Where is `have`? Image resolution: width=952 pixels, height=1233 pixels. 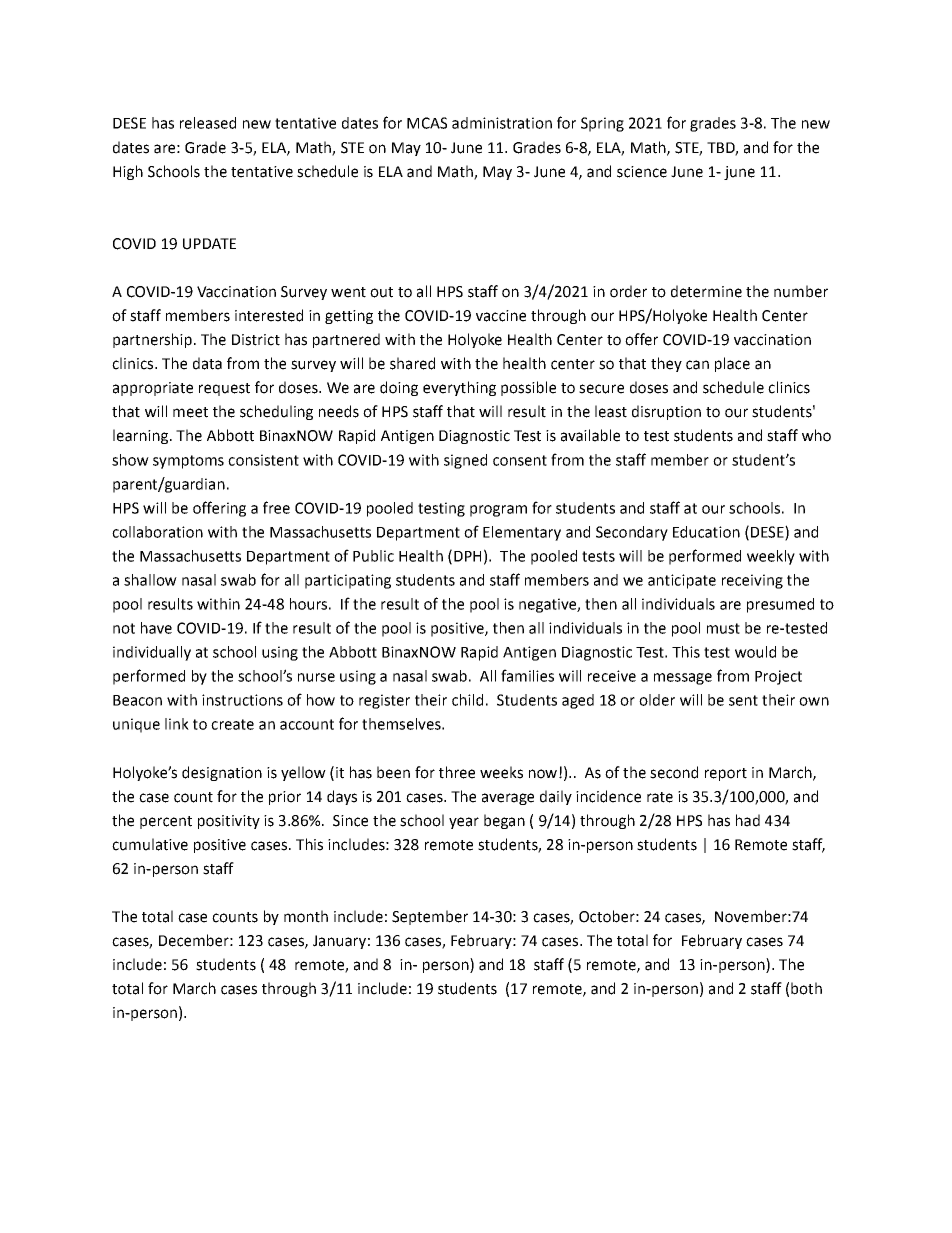
have is located at coordinates (156, 628).
